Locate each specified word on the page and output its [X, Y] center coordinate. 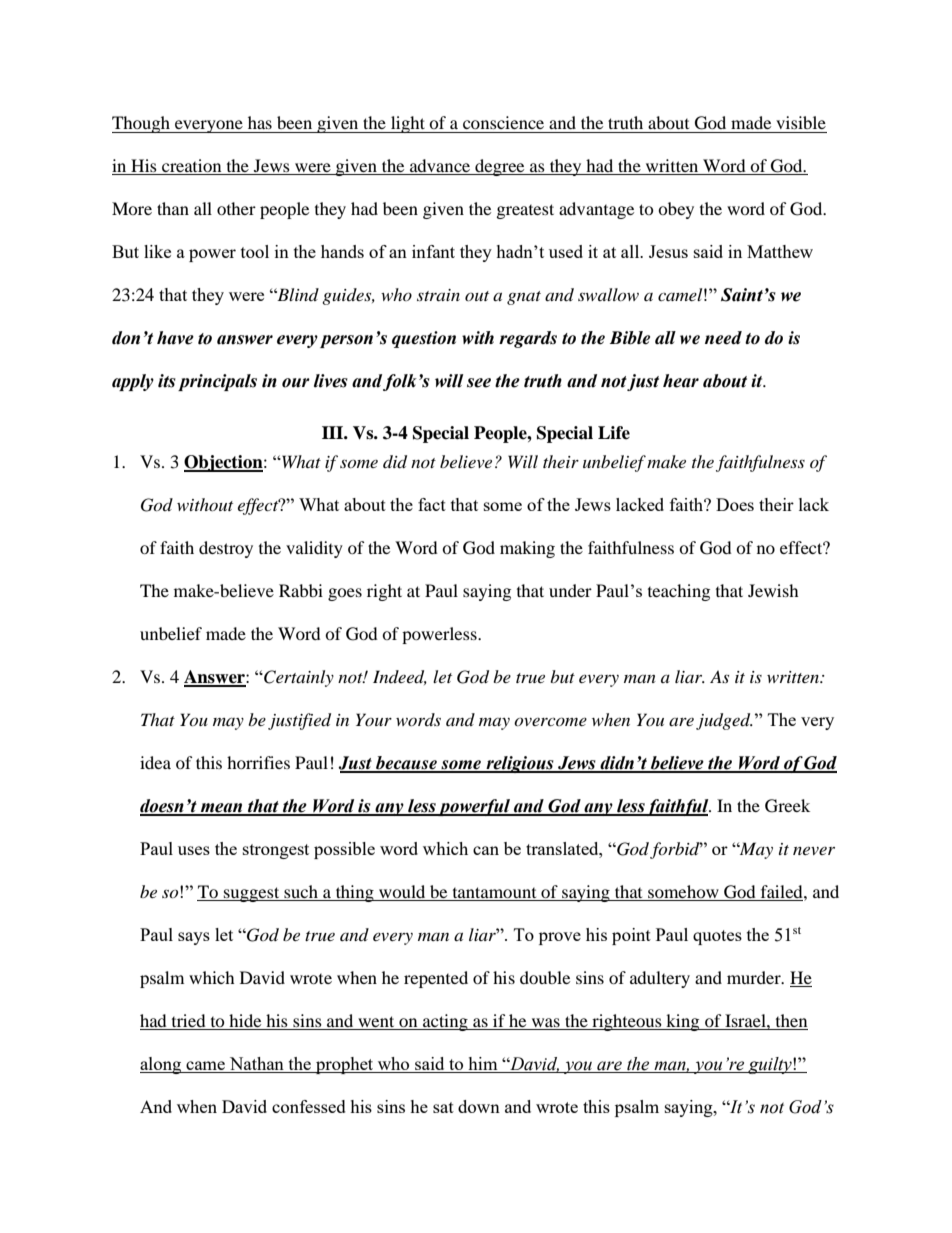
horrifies [258, 762]
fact [432, 504]
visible [801, 122]
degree [500, 167]
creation [192, 167]
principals [217, 382]
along [162, 1065]
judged [724, 721]
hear [681, 381]
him [483, 1063]
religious [520, 764]
